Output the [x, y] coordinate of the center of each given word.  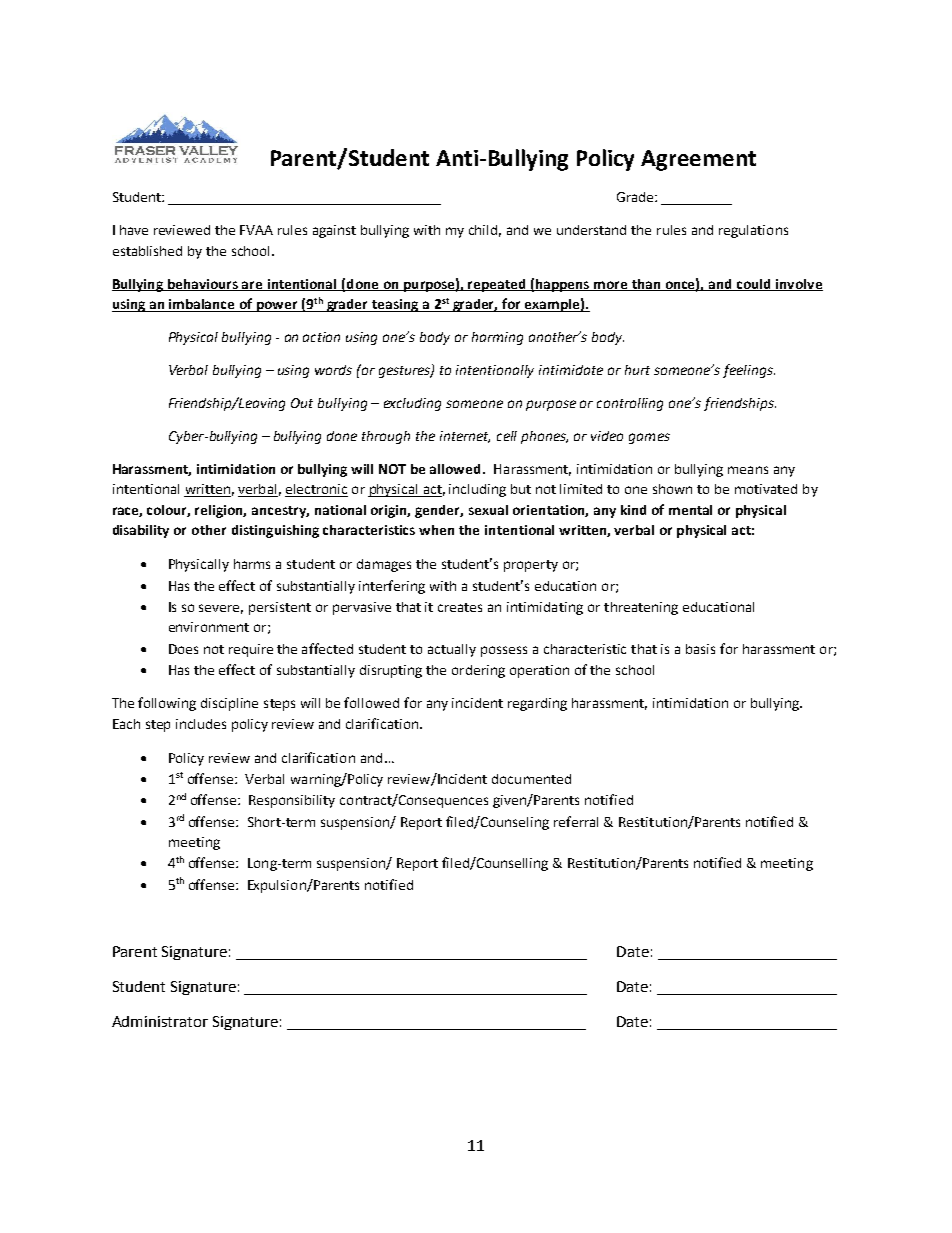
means [748, 470]
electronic [316, 490]
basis [700, 649]
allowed [455, 469]
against [334, 231]
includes [201, 724]
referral [576, 821]
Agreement [698, 160]
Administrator [160, 1021]
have [134, 230]
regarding [537, 704]
